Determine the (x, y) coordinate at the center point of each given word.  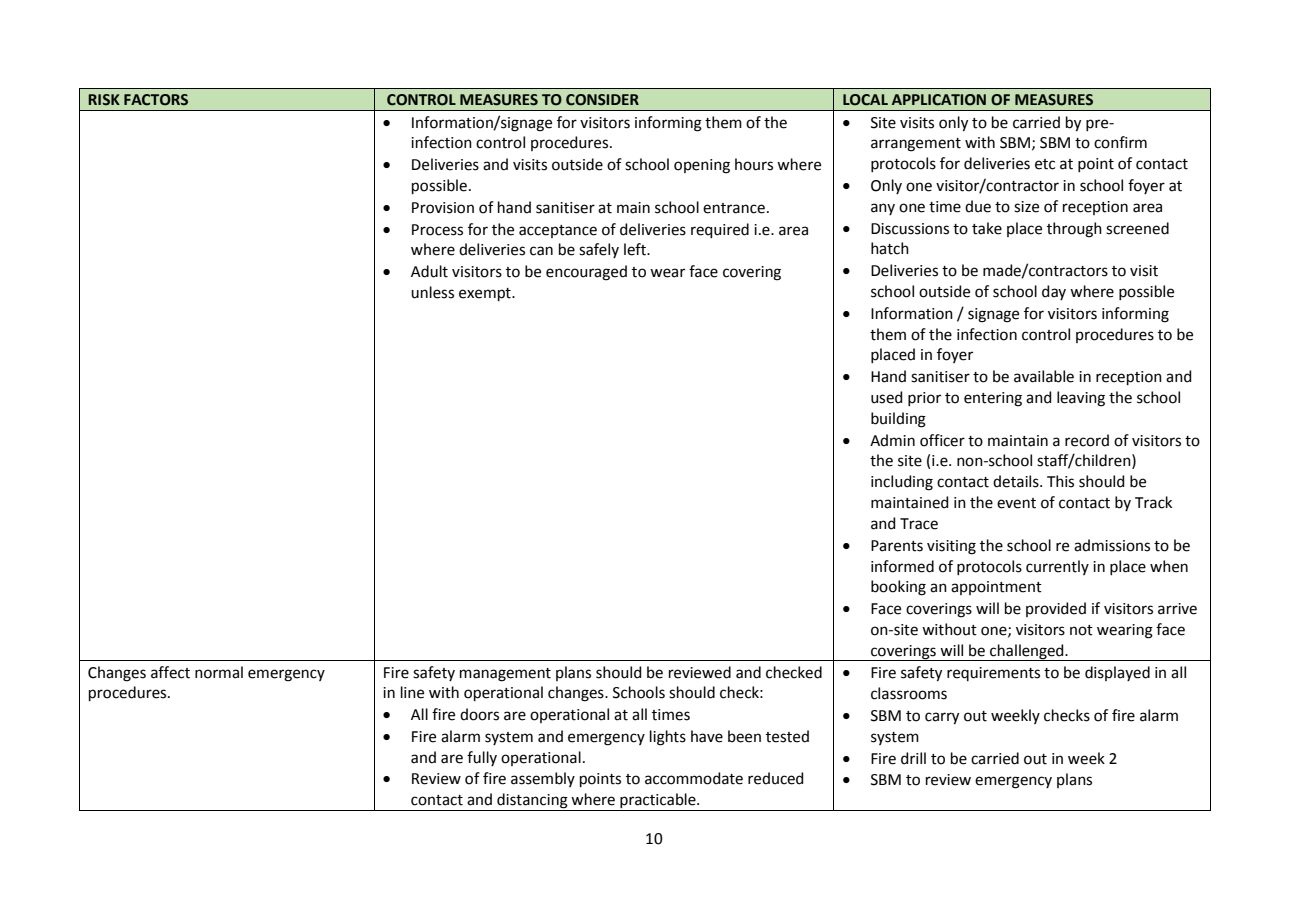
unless (432, 292)
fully (482, 758)
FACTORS (156, 100)
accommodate (694, 778)
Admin (892, 440)
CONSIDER (602, 100)
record (1087, 440)
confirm (1120, 142)
